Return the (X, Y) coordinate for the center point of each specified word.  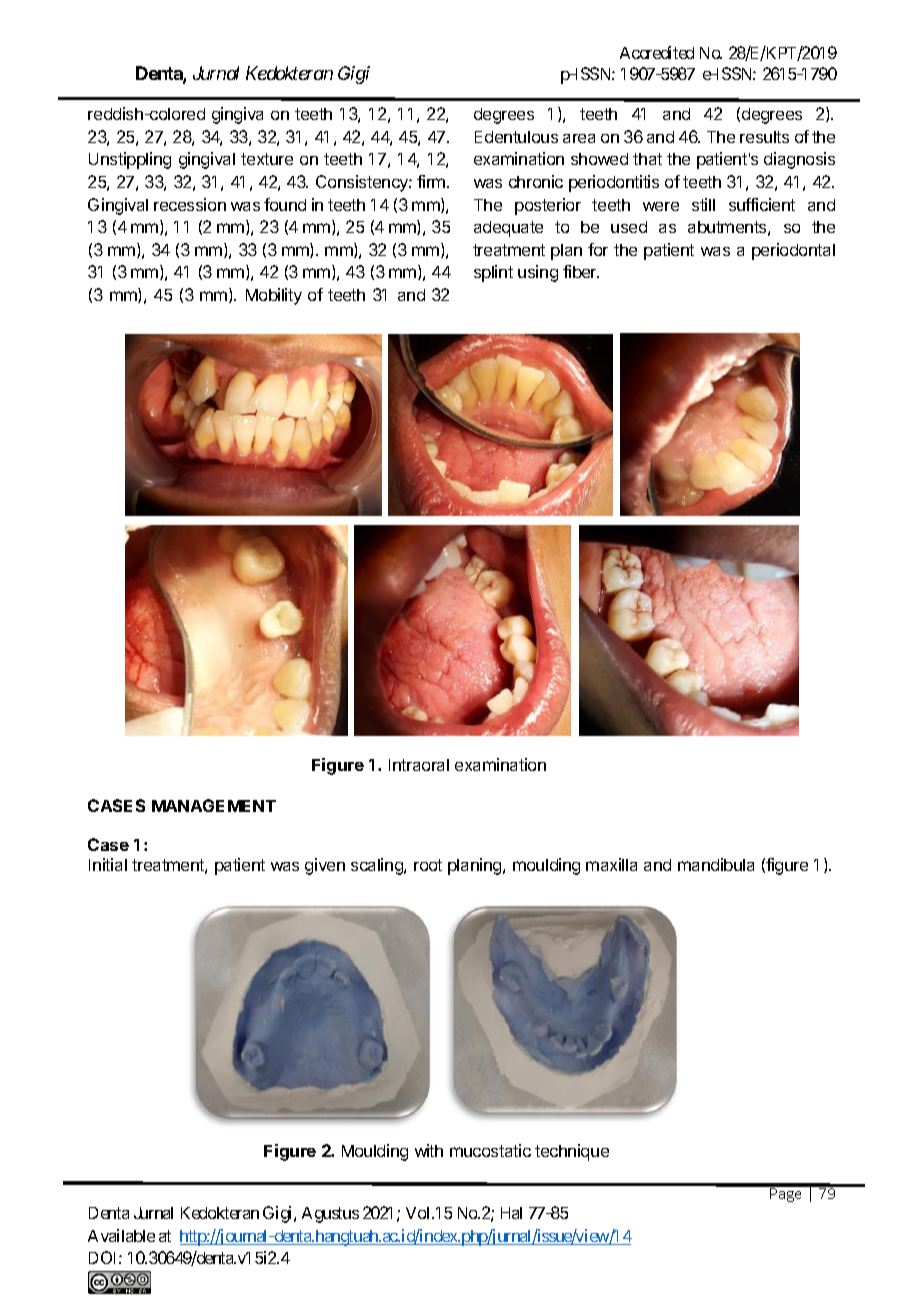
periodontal (793, 251)
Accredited (657, 52)
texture (267, 159)
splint (493, 273)
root (428, 865)
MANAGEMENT (214, 805)
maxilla (611, 864)
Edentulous (516, 137)
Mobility (274, 296)
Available (121, 1235)
